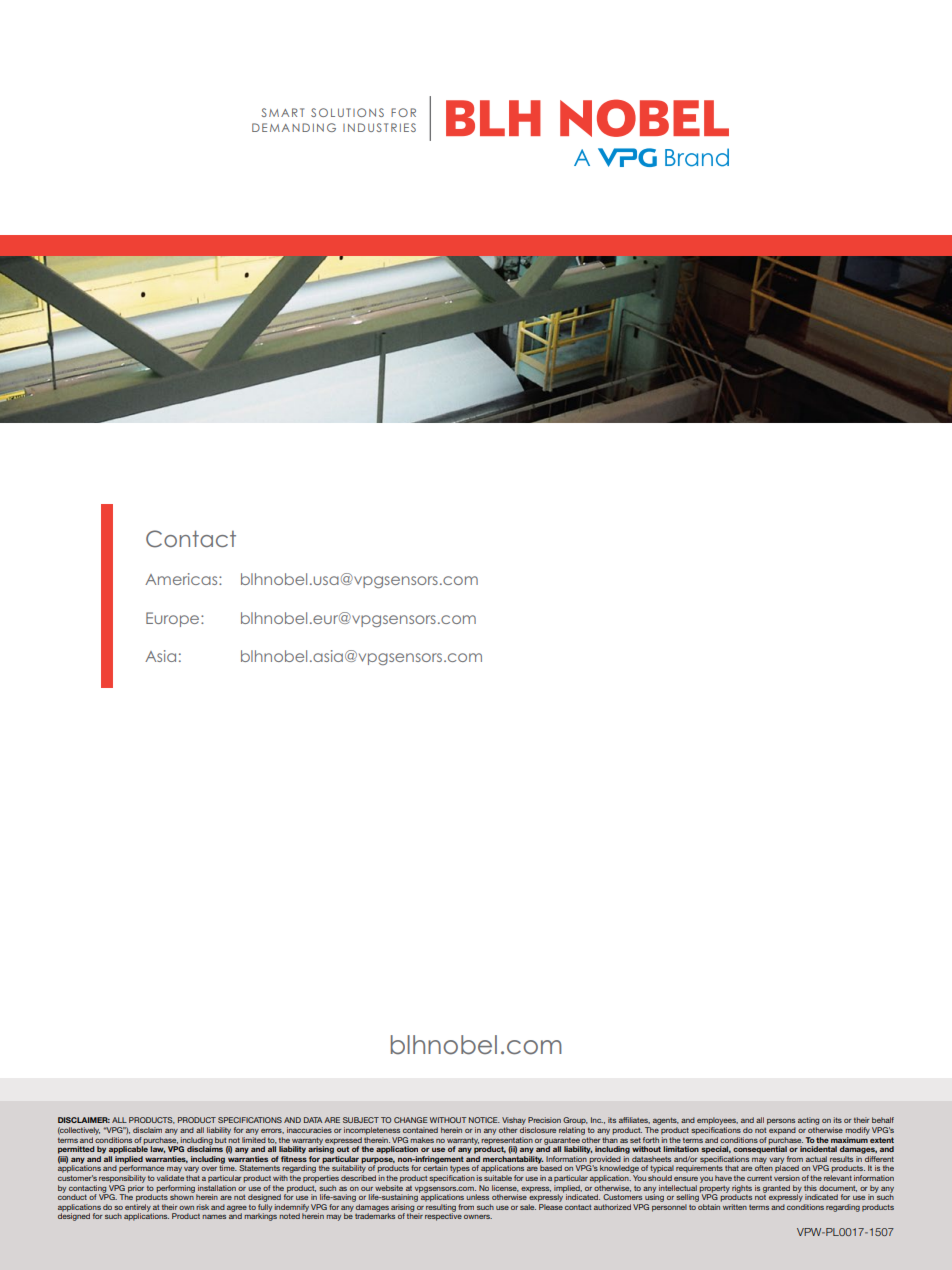 The width and height of the screenshot is (952, 1270). I want to click on SOLUTIONS, so click(347, 112).
